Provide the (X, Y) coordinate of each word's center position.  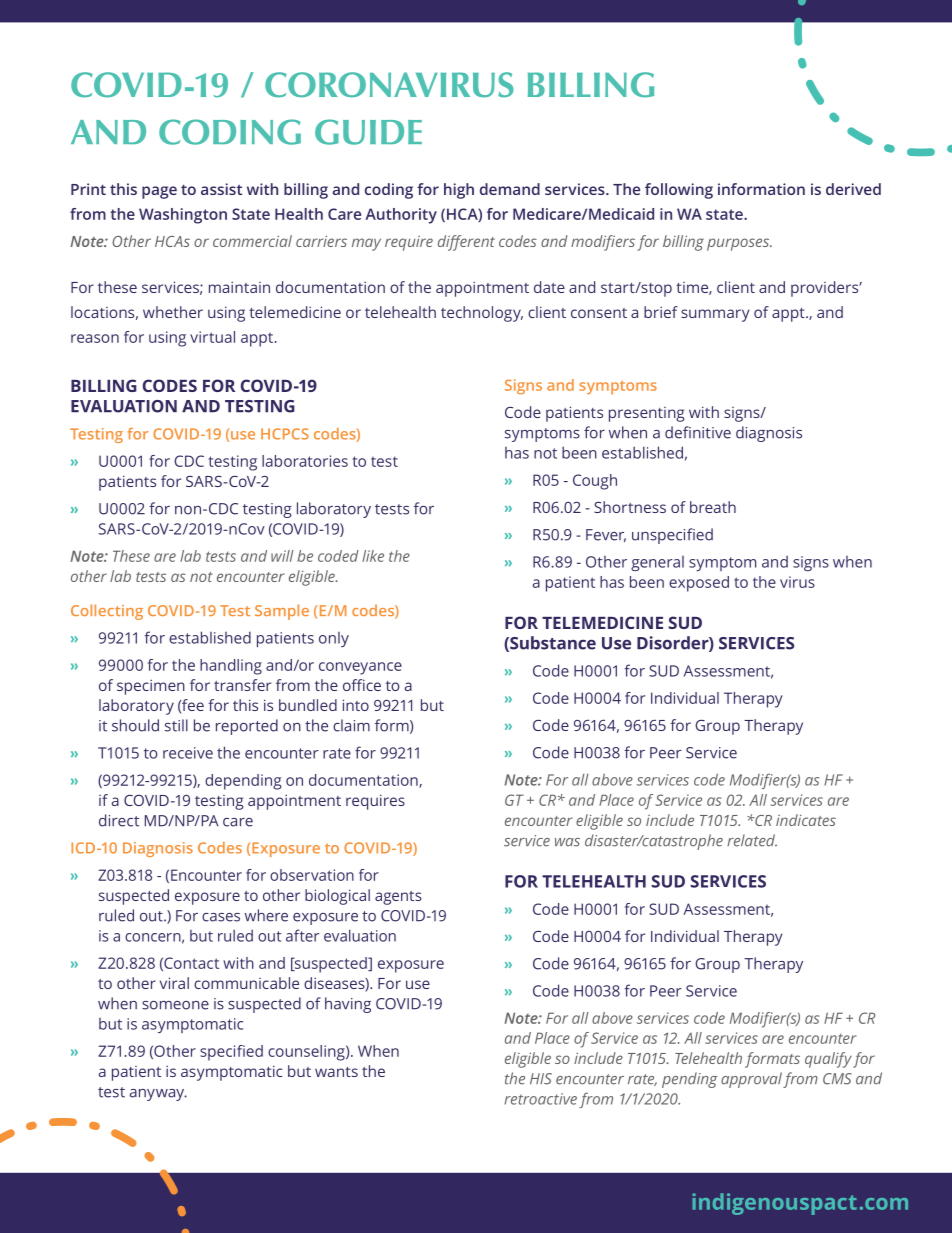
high (459, 191)
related (752, 840)
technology (482, 314)
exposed (699, 584)
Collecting (107, 612)
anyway (158, 1095)
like (373, 556)
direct (119, 820)
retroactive (540, 1099)
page (159, 192)
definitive (698, 432)
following (679, 191)
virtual (212, 337)
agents (398, 898)
